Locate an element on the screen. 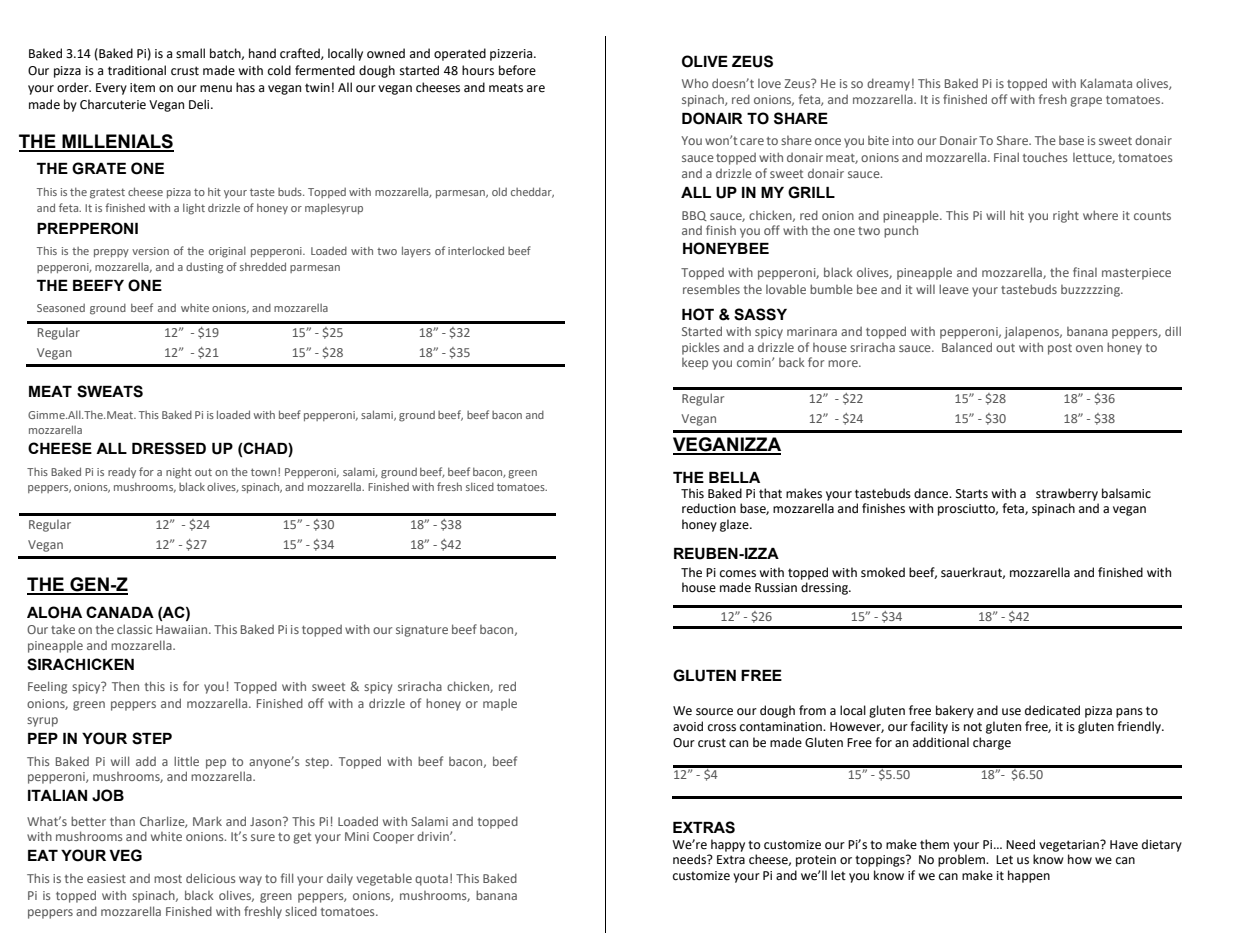 This screenshot has width=1233, height=952. vegetarian is located at coordinates (1070, 846).
